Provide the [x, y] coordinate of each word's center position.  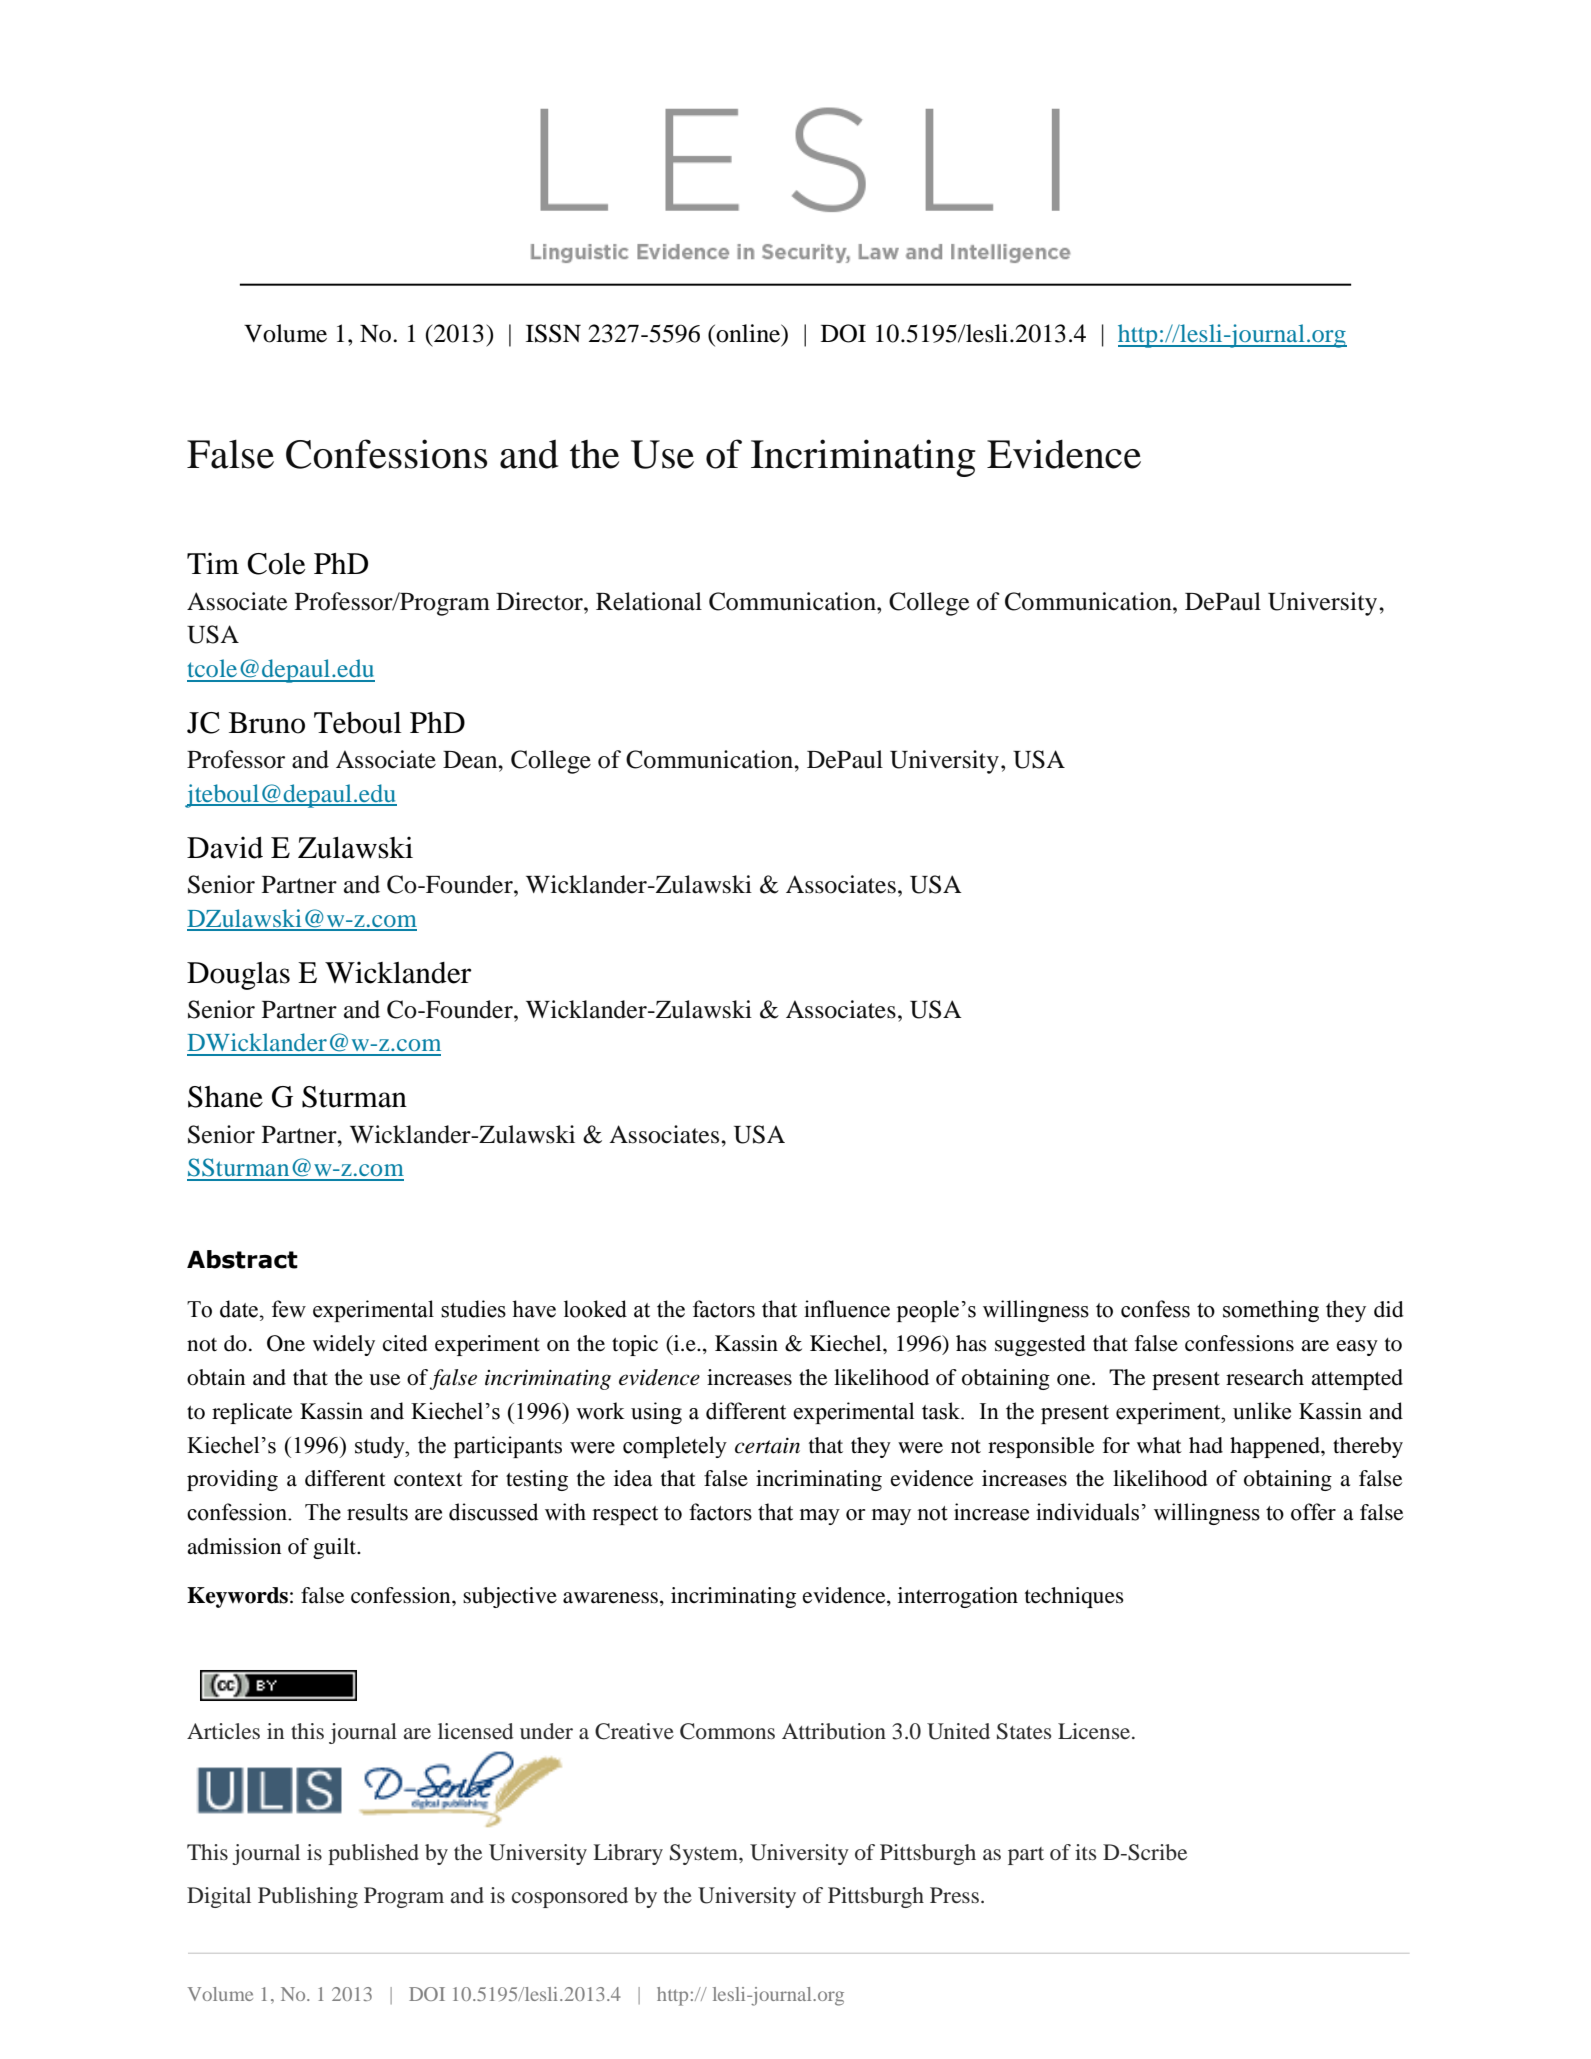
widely [344, 1345]
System [705, 1854]
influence [847, 1309]
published [373, 1854]
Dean [471, 760]
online [748, 334]
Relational [649, 601]
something [1271, 1311]
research [1265, 1377]
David [225, 847]
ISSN [553, 333]
